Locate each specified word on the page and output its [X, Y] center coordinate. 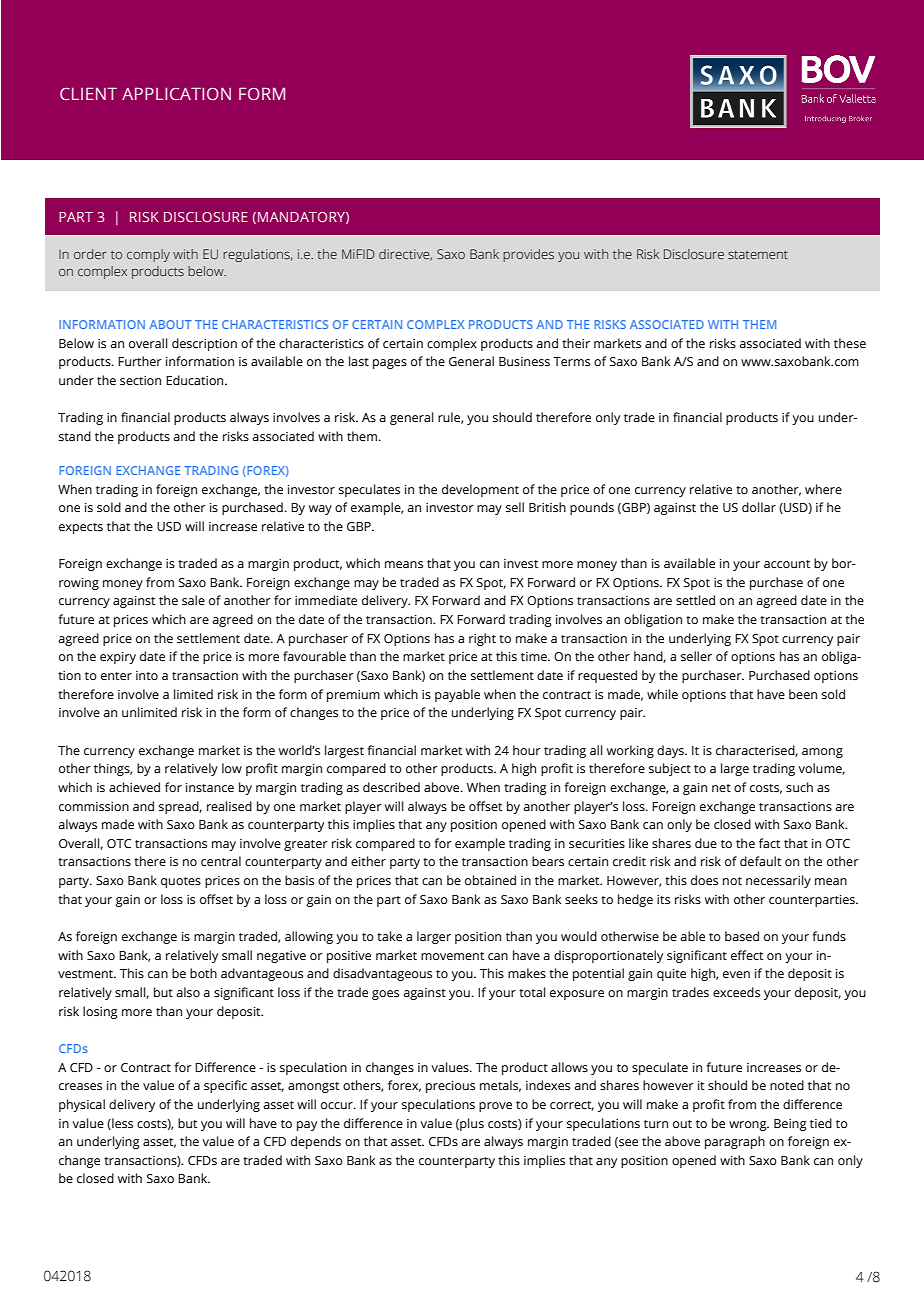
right [482, 639]
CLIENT [88, 94]
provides [528, 255]
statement [758, 254]
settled [695, 600]
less [121, 1124]
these [850, 343]
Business [524, 362]
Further [140, 361]
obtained [490, 880]
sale [193, 600]
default [760, 861]
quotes [181, 882]
